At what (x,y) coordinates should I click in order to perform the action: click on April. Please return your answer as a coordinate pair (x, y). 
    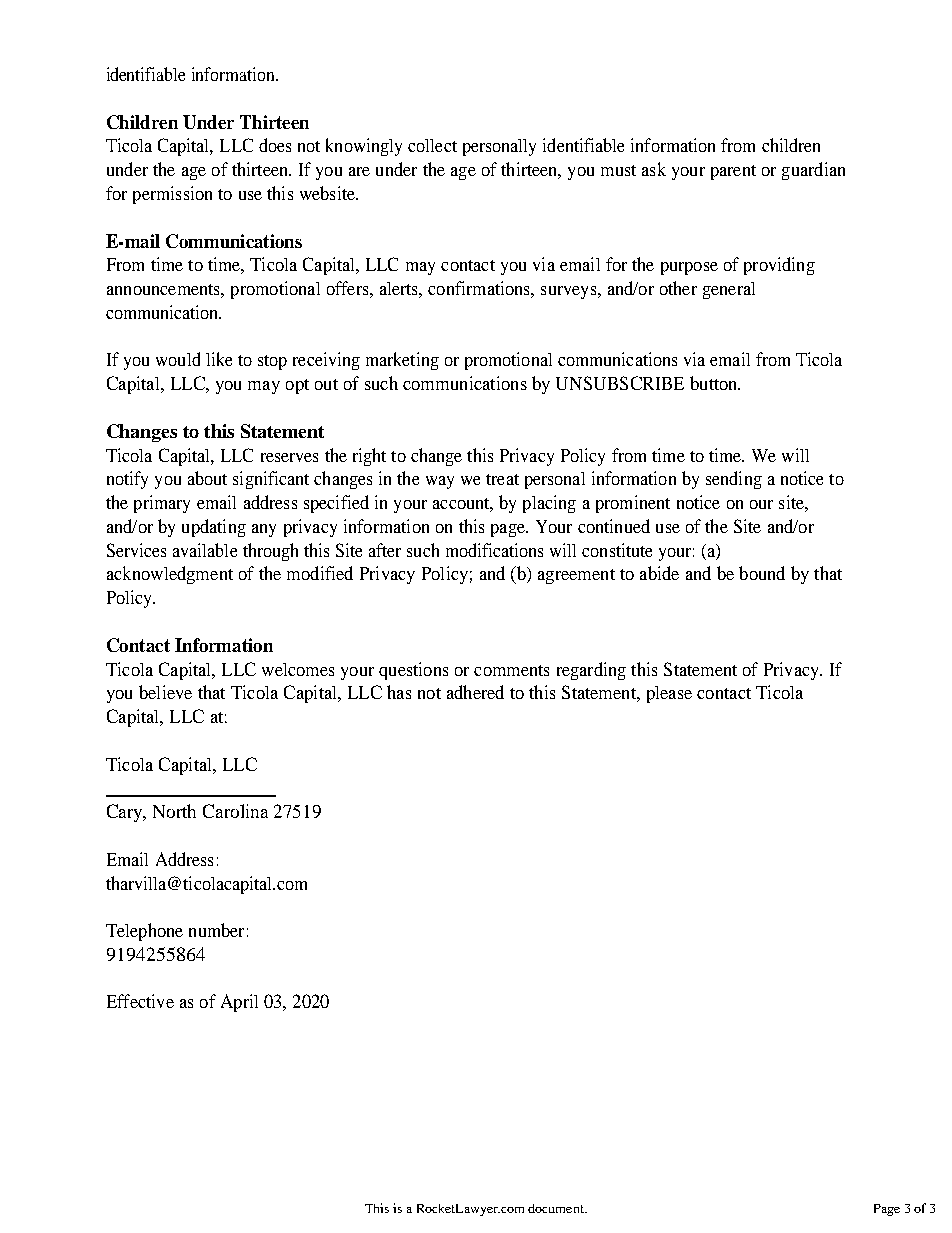
    Looking at the image, I should click on (239, 1003).
